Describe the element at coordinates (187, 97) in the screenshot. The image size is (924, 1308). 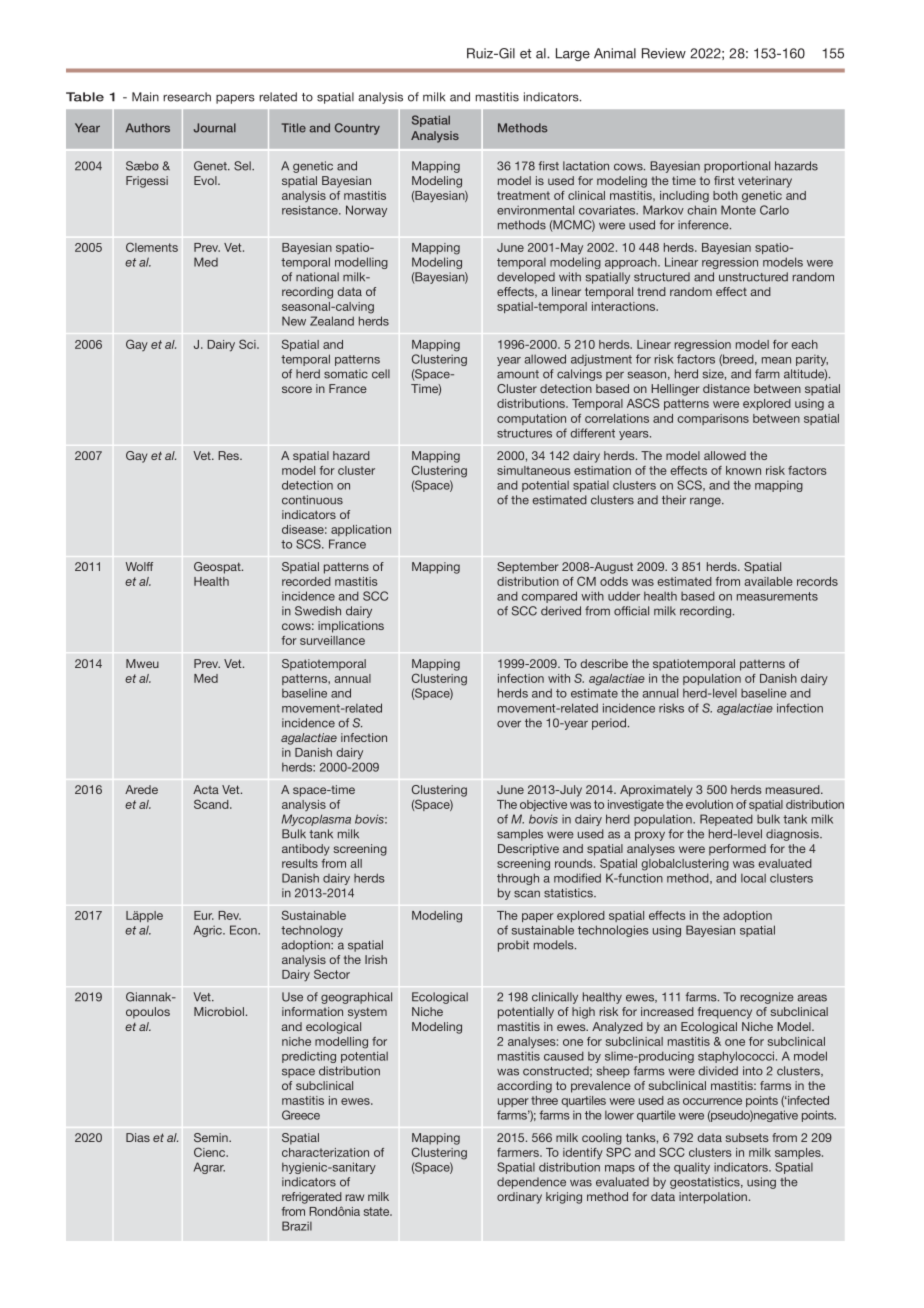
I see `research` at that location.
